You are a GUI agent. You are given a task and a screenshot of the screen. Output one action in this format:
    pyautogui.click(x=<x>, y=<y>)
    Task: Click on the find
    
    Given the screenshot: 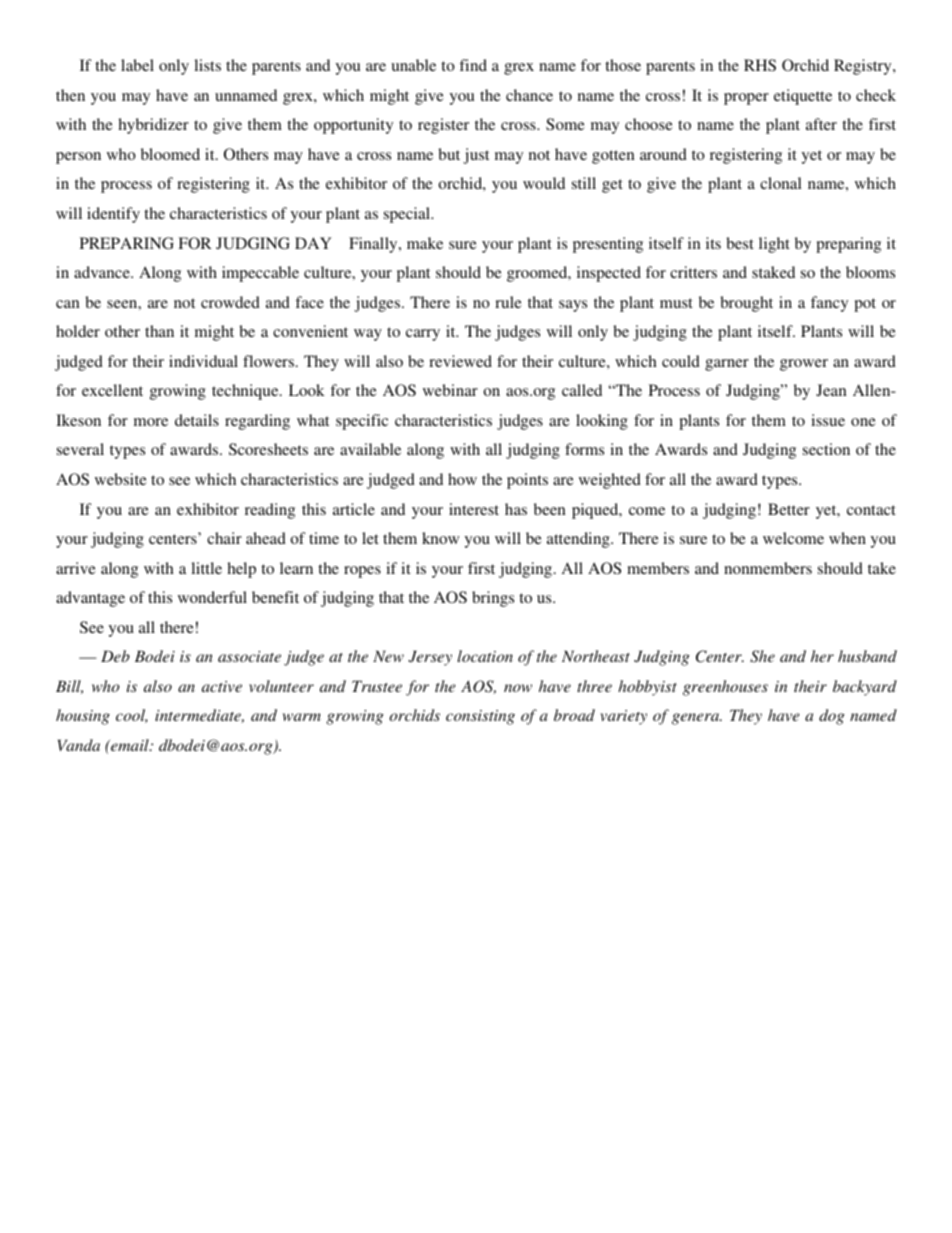 What is the action you would take?
    pyautogui.click(x=473, y=65)
